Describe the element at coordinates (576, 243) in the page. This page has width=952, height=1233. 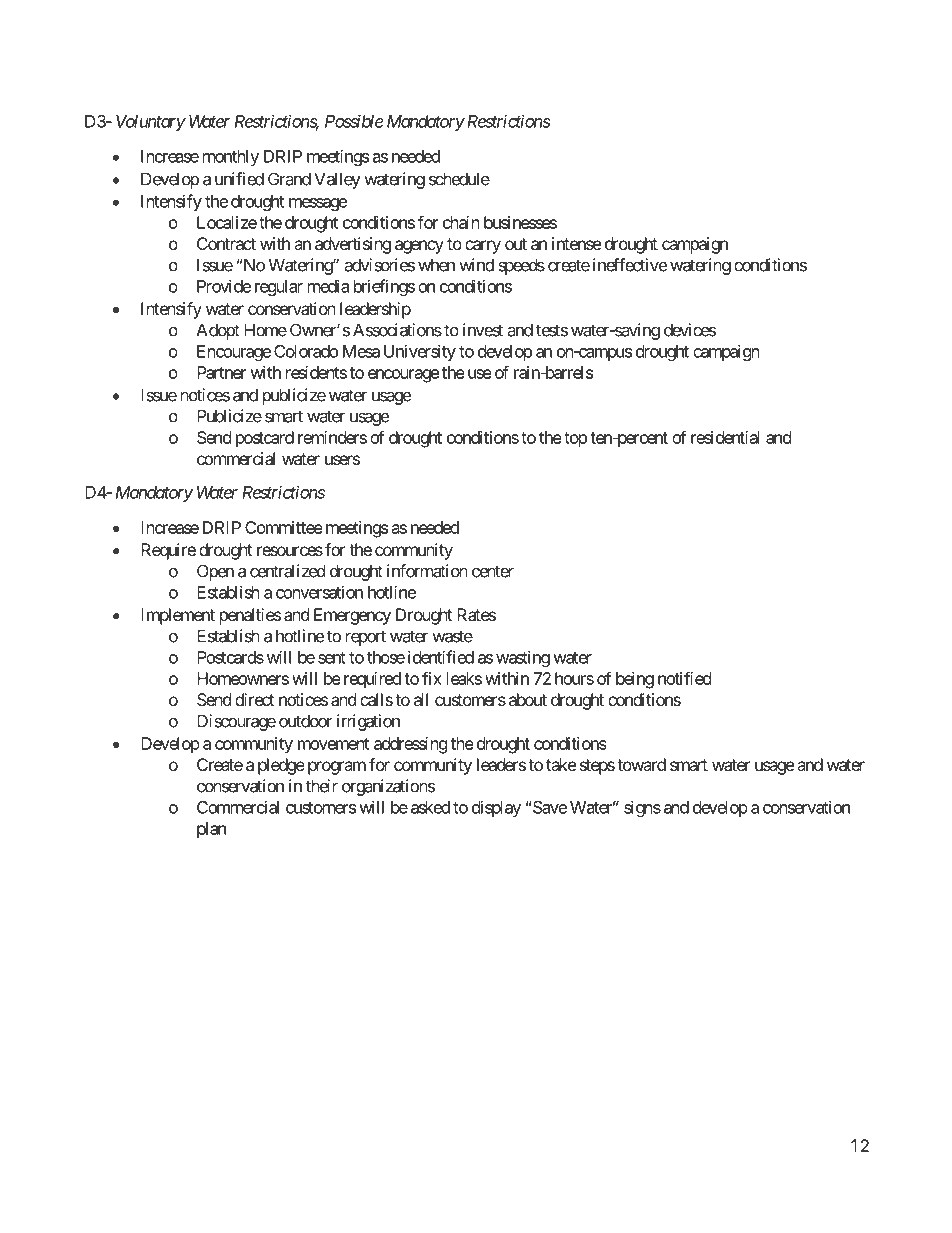
I see `intense` at that location.
